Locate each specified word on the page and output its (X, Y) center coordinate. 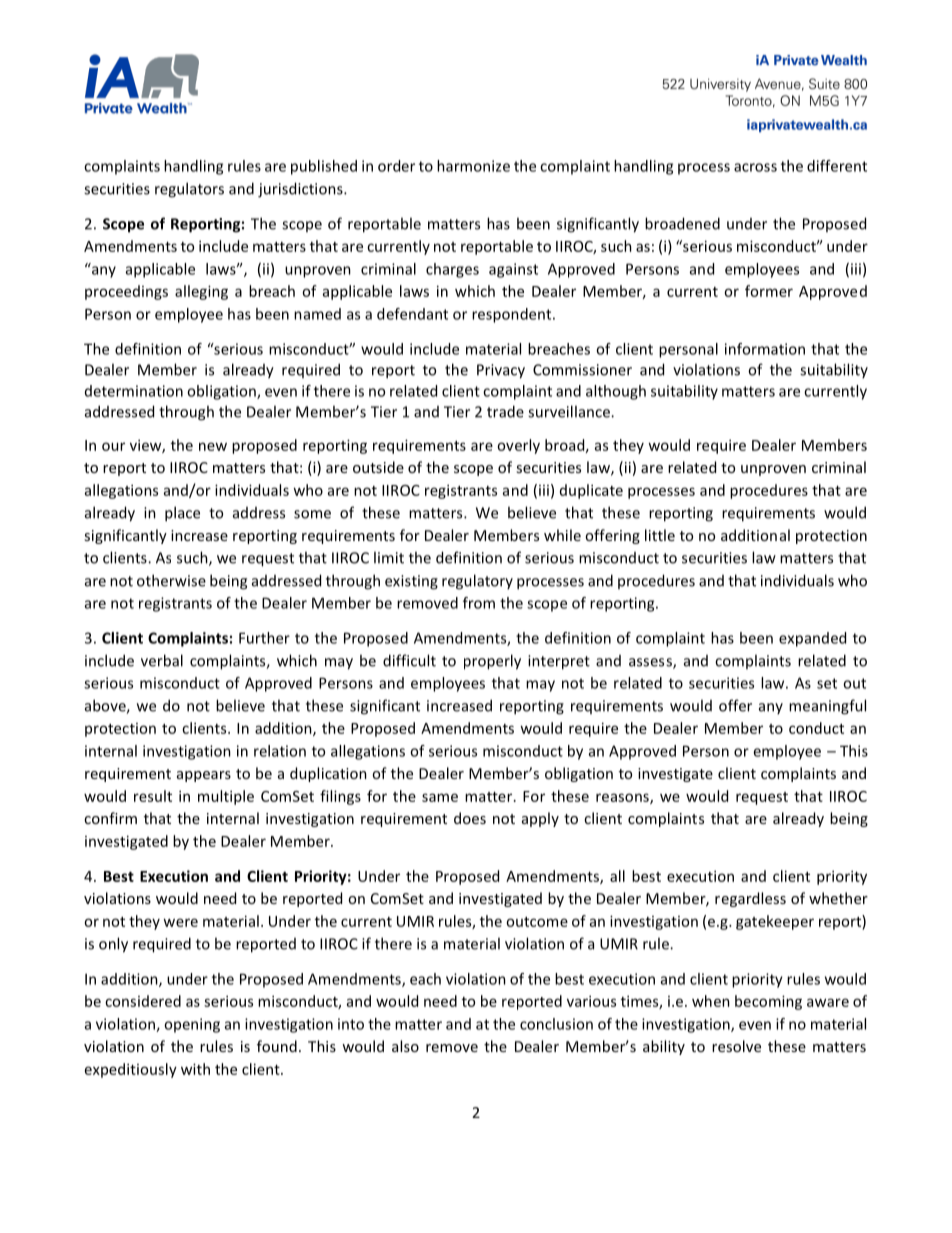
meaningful (827, 707)
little (660, 535)
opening (192, 1025)
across (755, 167)
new (213, 446)
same (440, 797)
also (405, 1046)
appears (204, 776)
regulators (189, 190)
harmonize (473, 166)
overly (518, 446)
